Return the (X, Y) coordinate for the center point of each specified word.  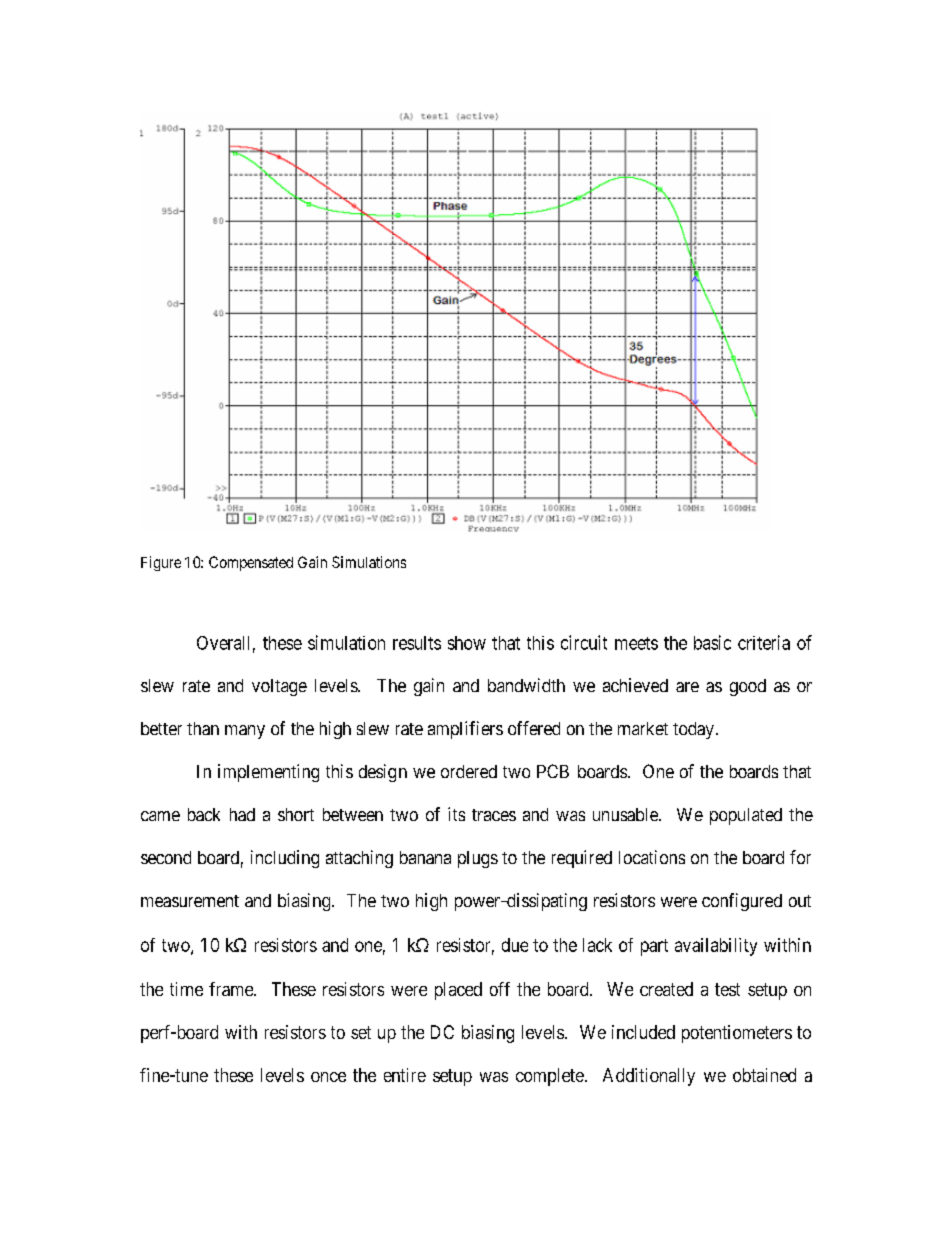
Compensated (251, 563)
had (242, 814)
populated (746, 816)
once (328, 1077)
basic (712, 642)
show (467, 643)
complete (550, 1077)
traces (494, 815)
